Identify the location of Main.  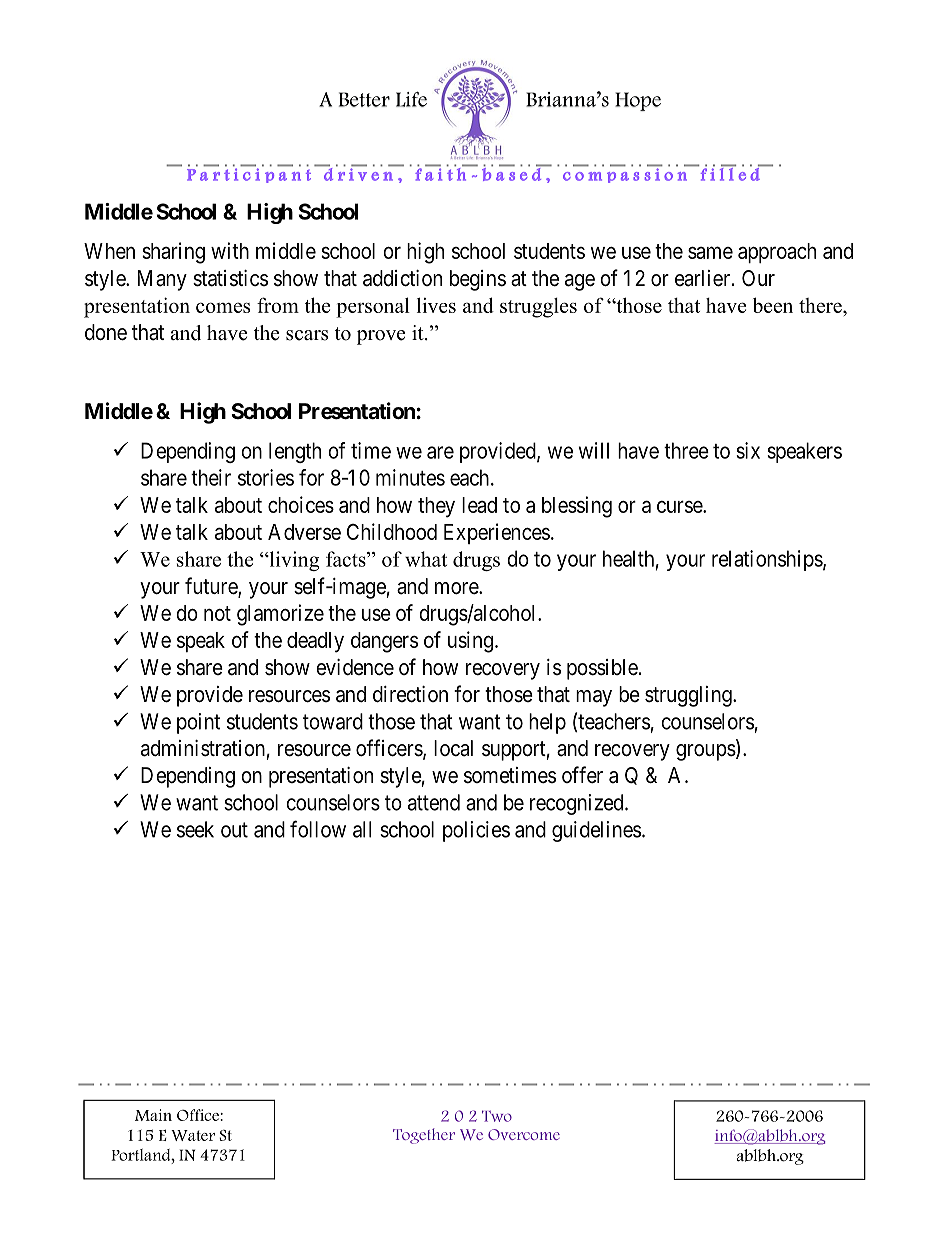
(153, 1115).
